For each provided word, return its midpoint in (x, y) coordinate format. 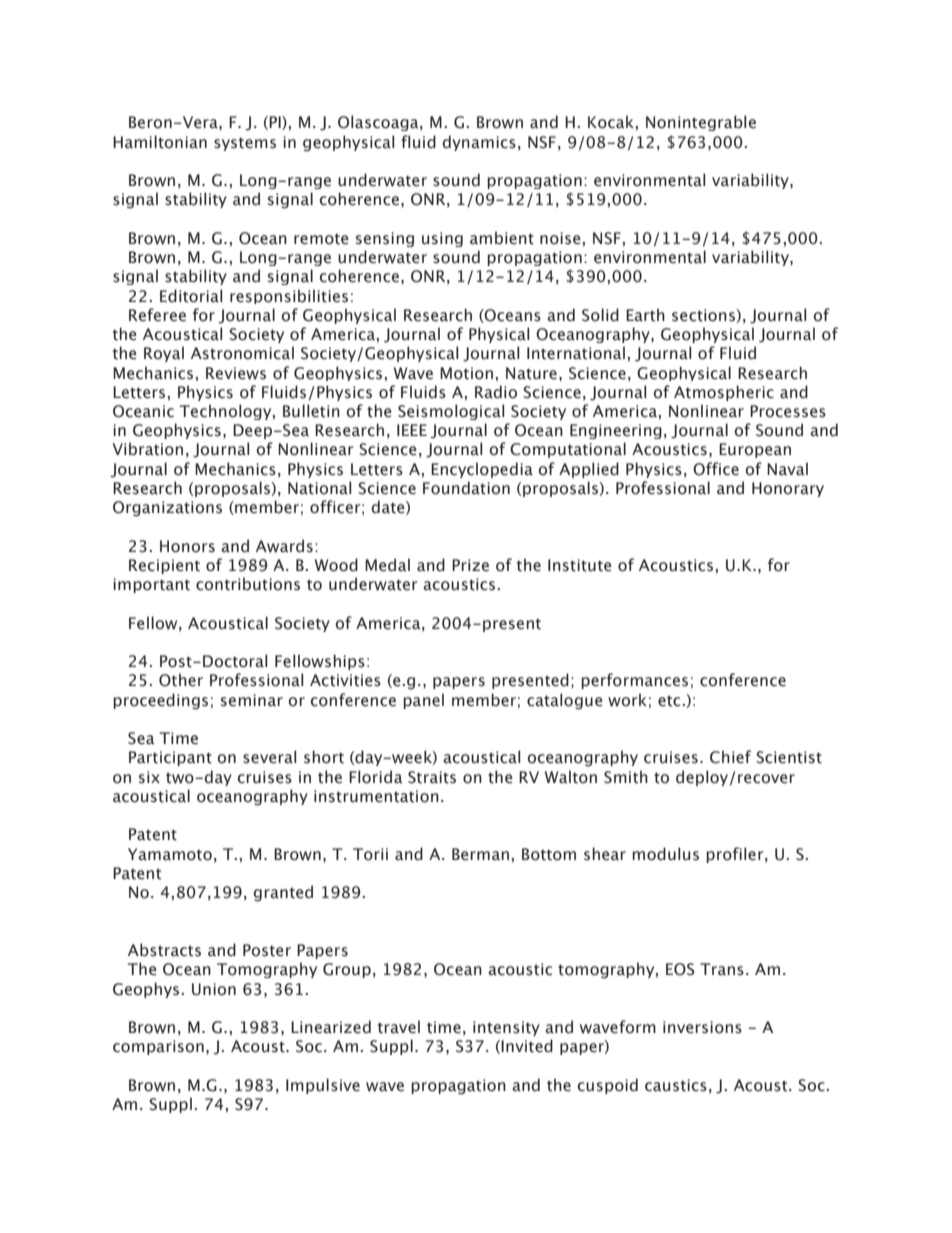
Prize (470, 565)
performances (634, 681)
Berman (480, 854)
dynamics (479, 143)
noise (561, 238)
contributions (248, 584)
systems (245, 144)
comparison (158, 1047)
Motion (466, 373)
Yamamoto (170, 854)
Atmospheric (724, 393)
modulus (665, 854)
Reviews (236, 373)
